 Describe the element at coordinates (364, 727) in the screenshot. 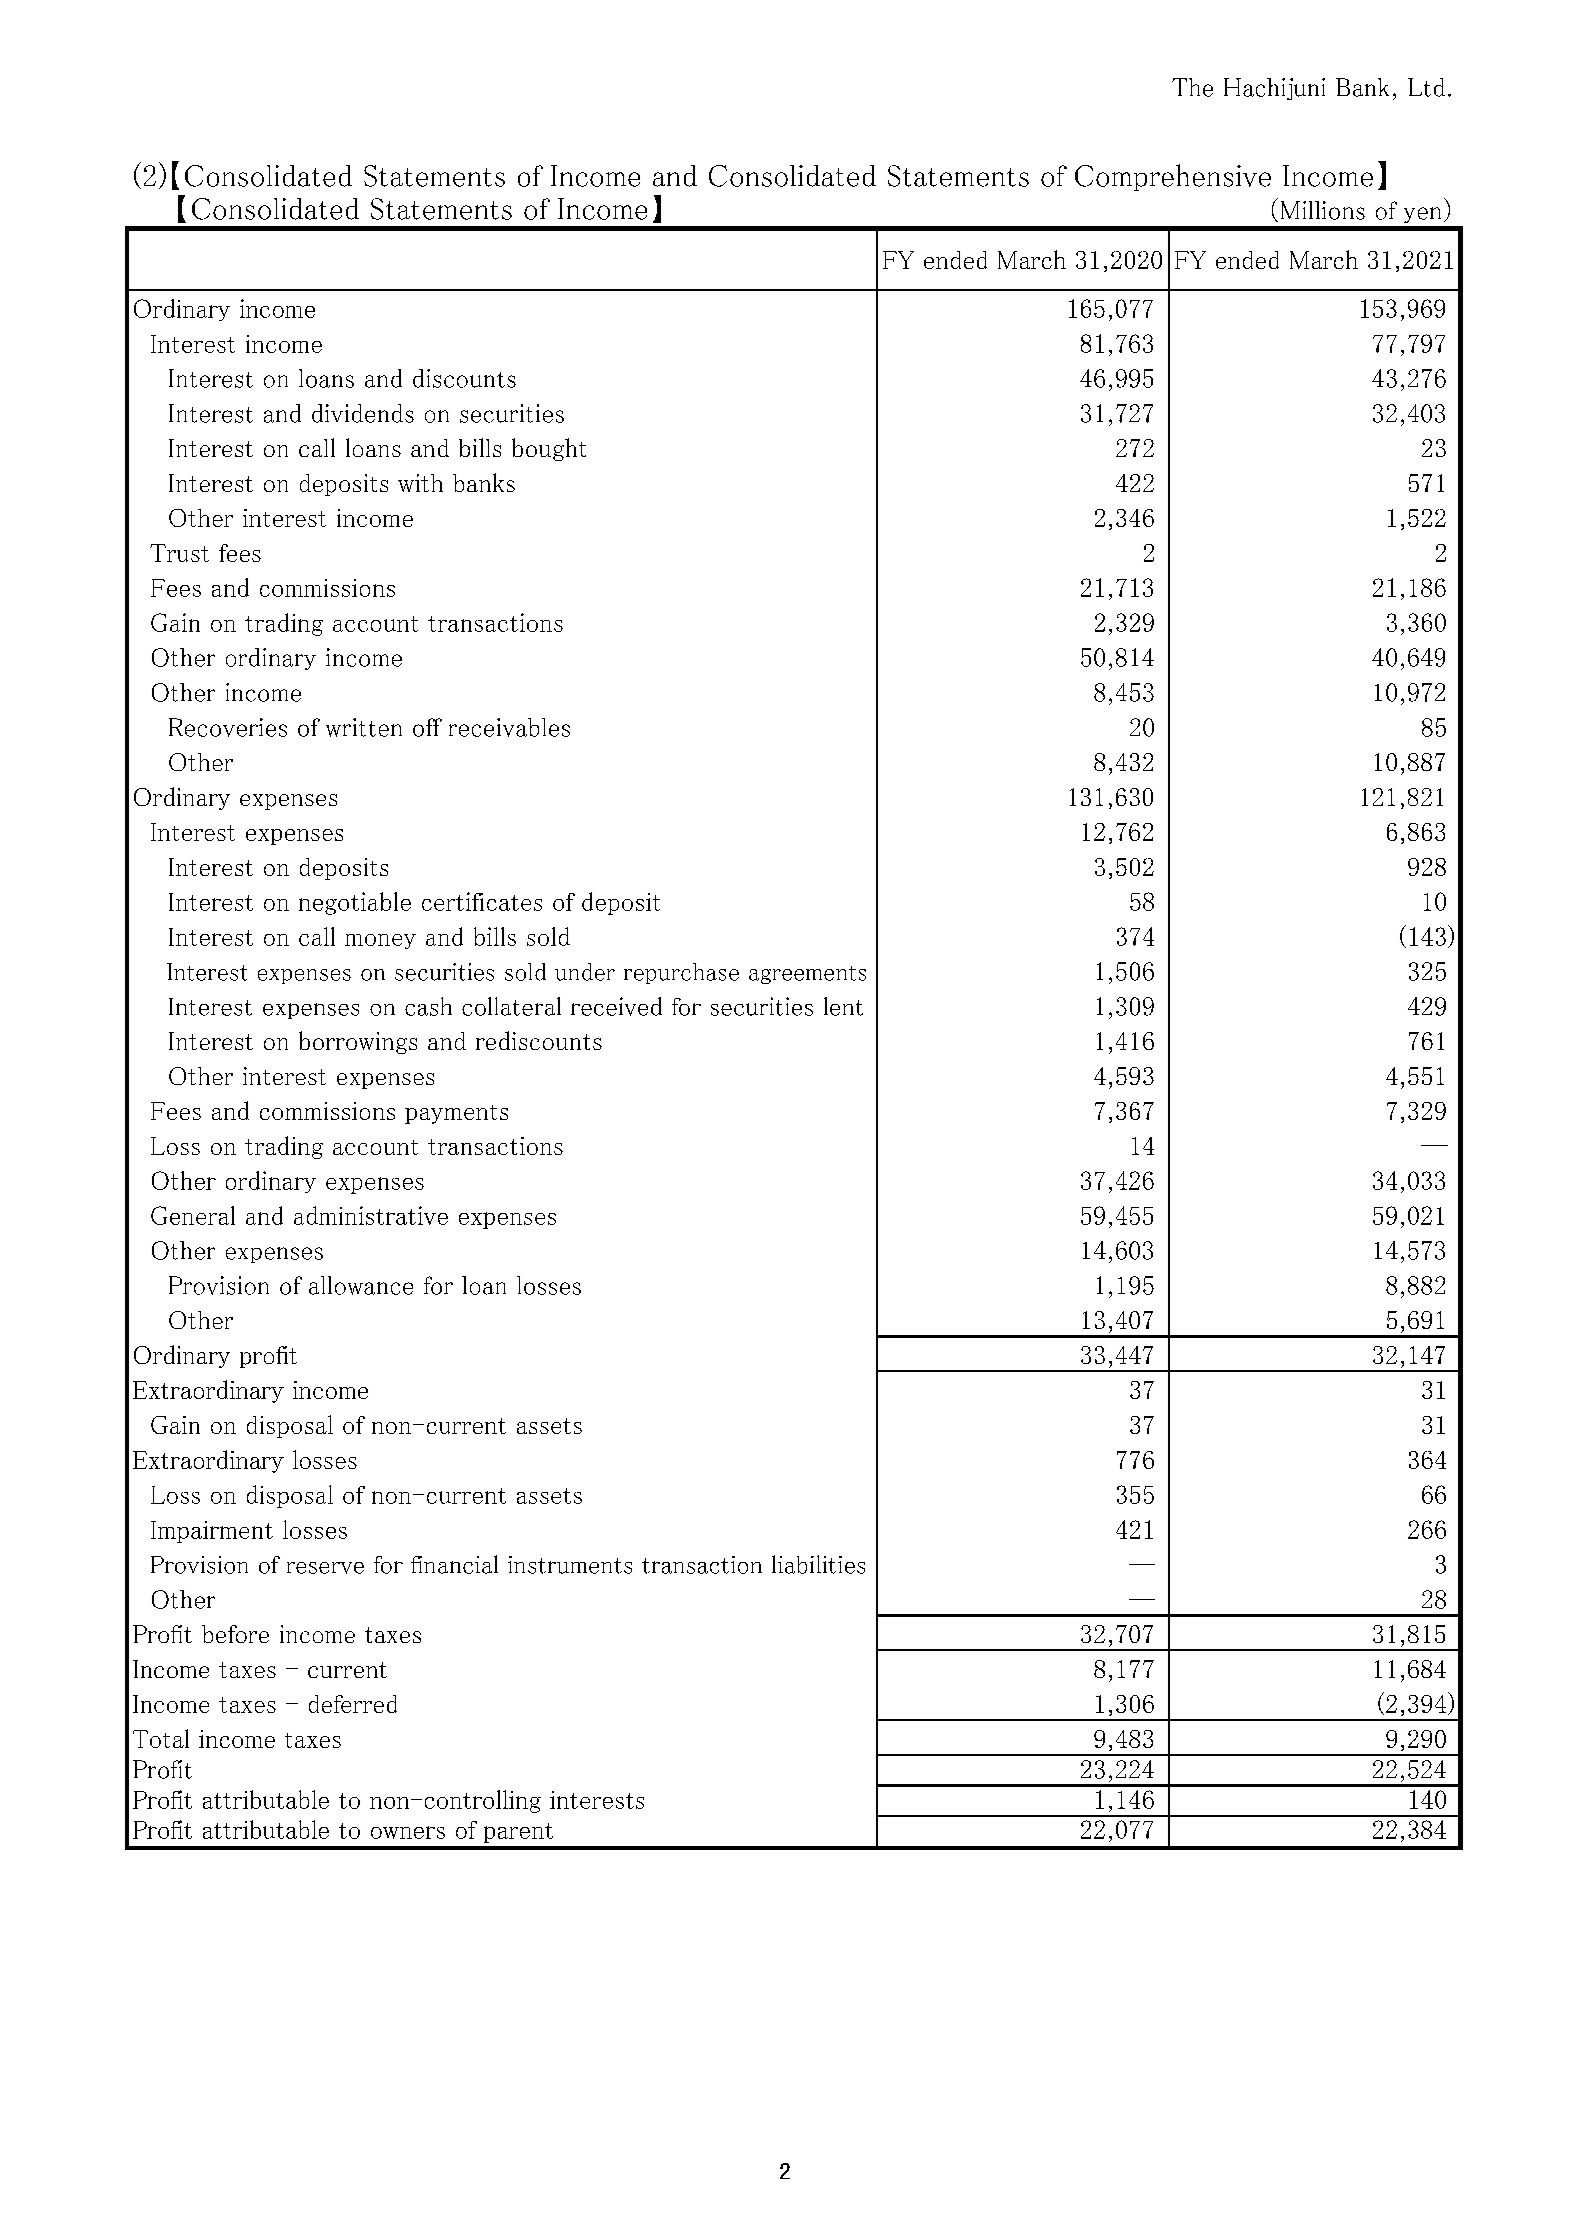

I see `written` at that location.
